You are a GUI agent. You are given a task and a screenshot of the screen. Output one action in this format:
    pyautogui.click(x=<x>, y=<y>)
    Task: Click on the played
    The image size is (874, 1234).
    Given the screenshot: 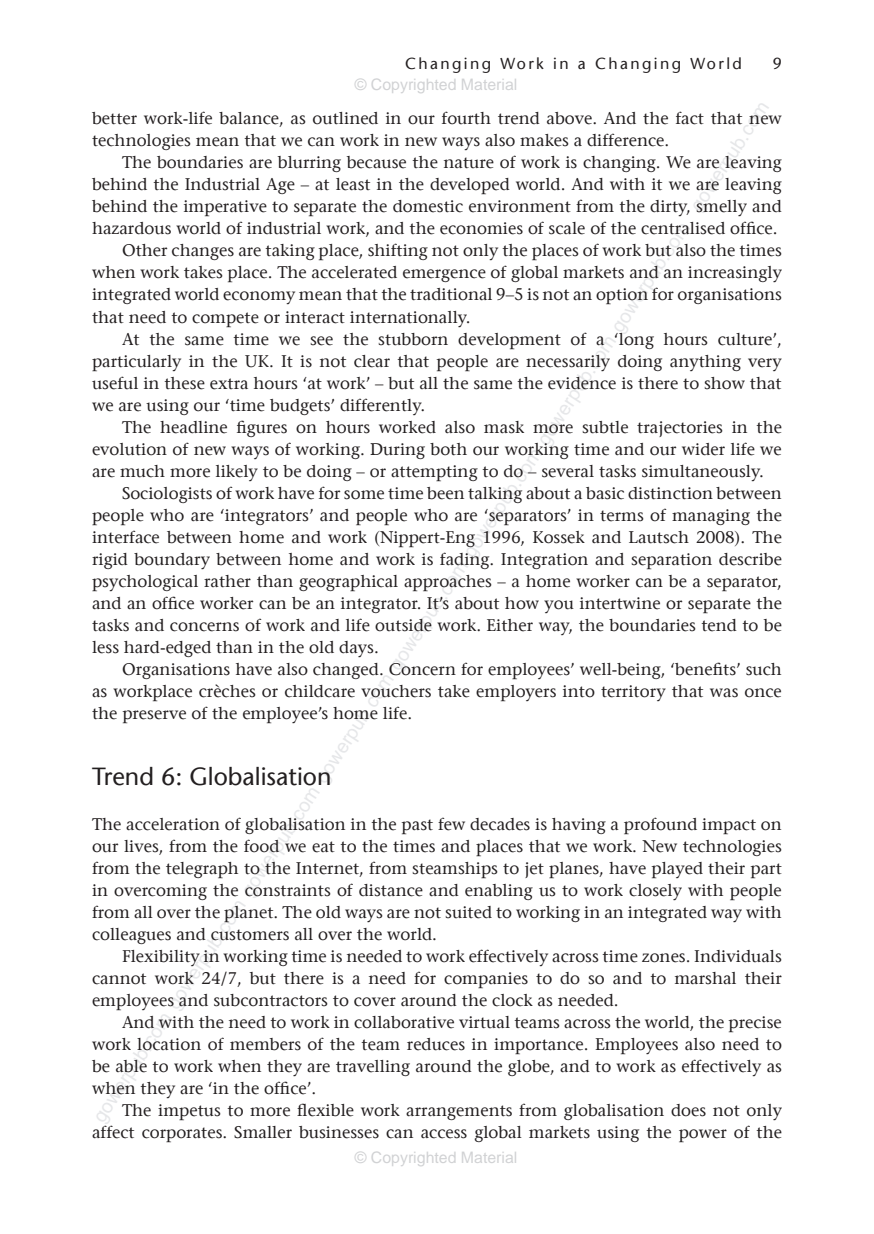 What is the action you would take?
    pyautogui.click(x=677, y=870)
